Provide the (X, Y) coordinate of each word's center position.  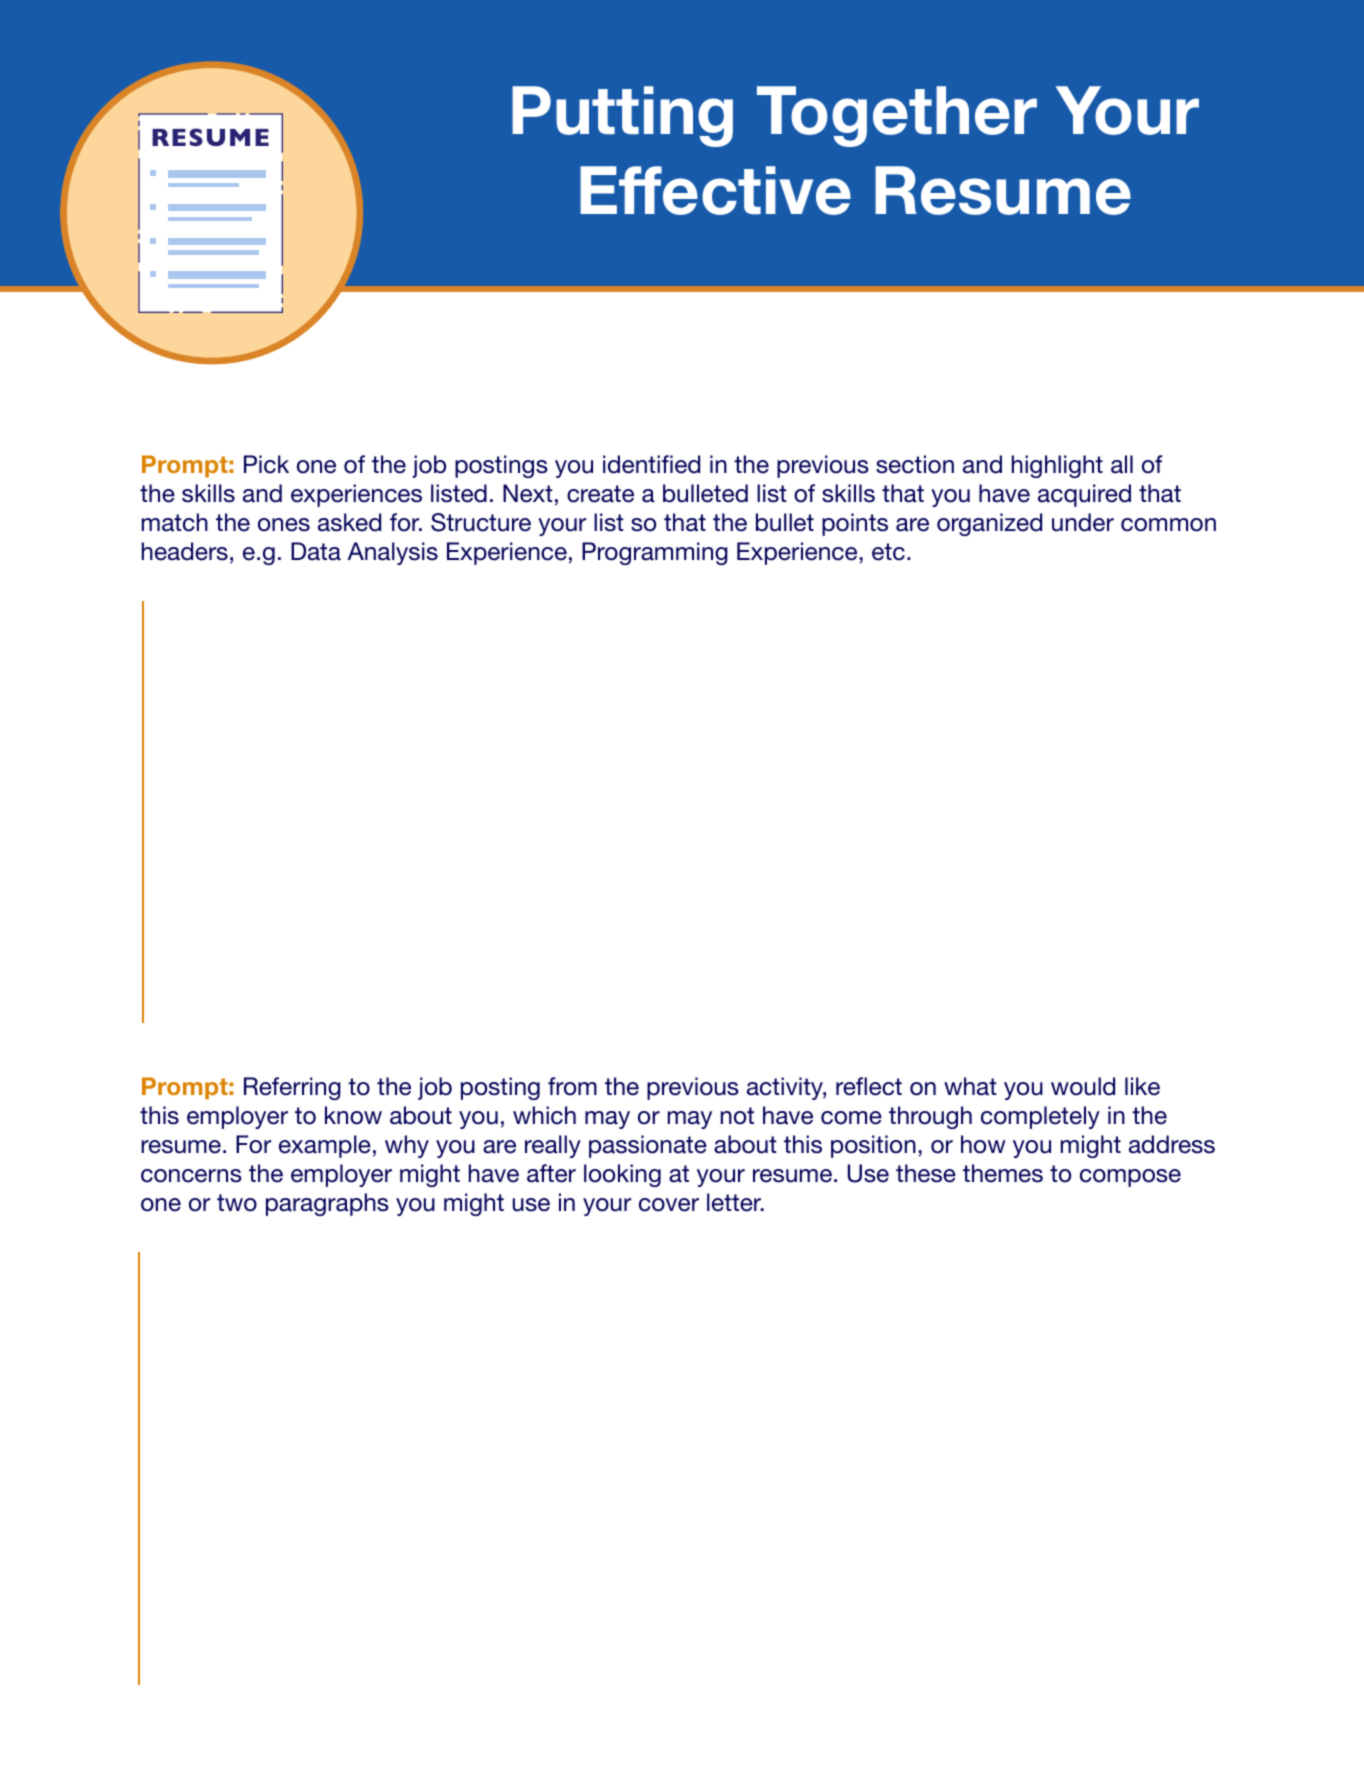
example (325, 1146)
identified (651, 464)
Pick (266, 464)
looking (622, 1175)
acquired (1084, 495)
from (572, 1086)
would (1083, 1086)
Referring (292, 1088)
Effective (715, 190)
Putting (622, 116)
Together (897, 116)
